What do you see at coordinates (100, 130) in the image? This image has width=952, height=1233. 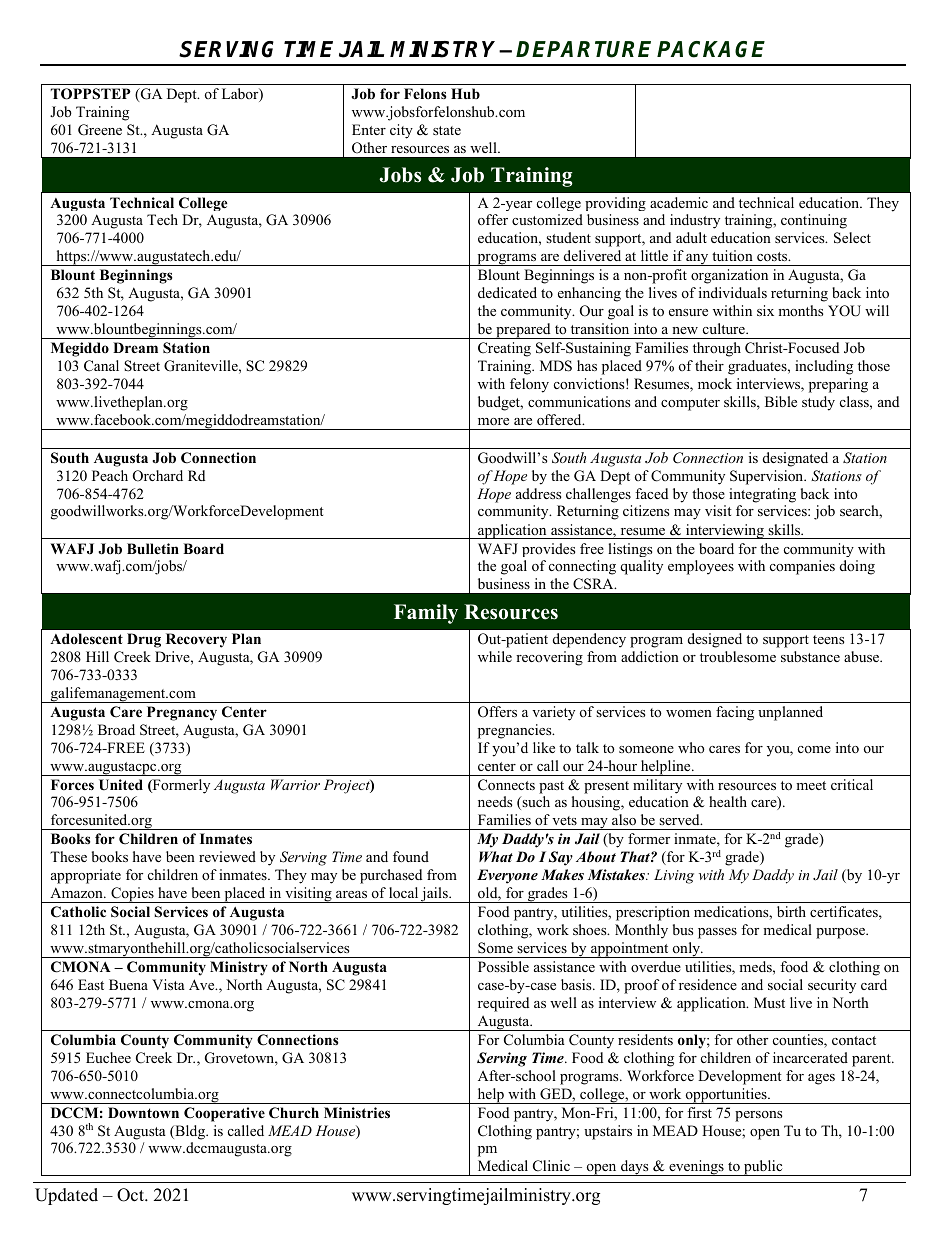 I see `Greene` at bounding box center [100, 130].
